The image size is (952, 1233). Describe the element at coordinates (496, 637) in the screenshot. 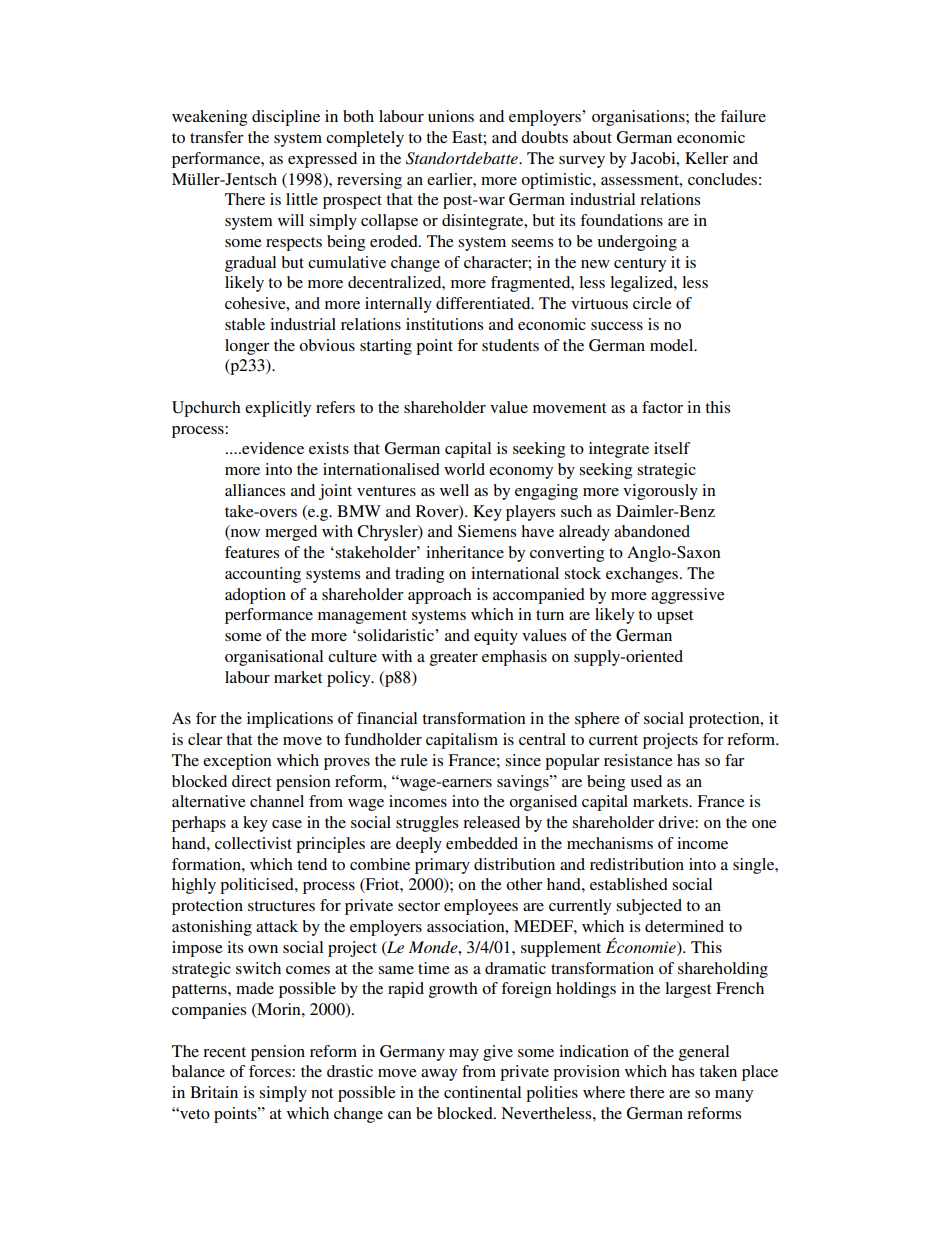

I see `equity` at that location.
